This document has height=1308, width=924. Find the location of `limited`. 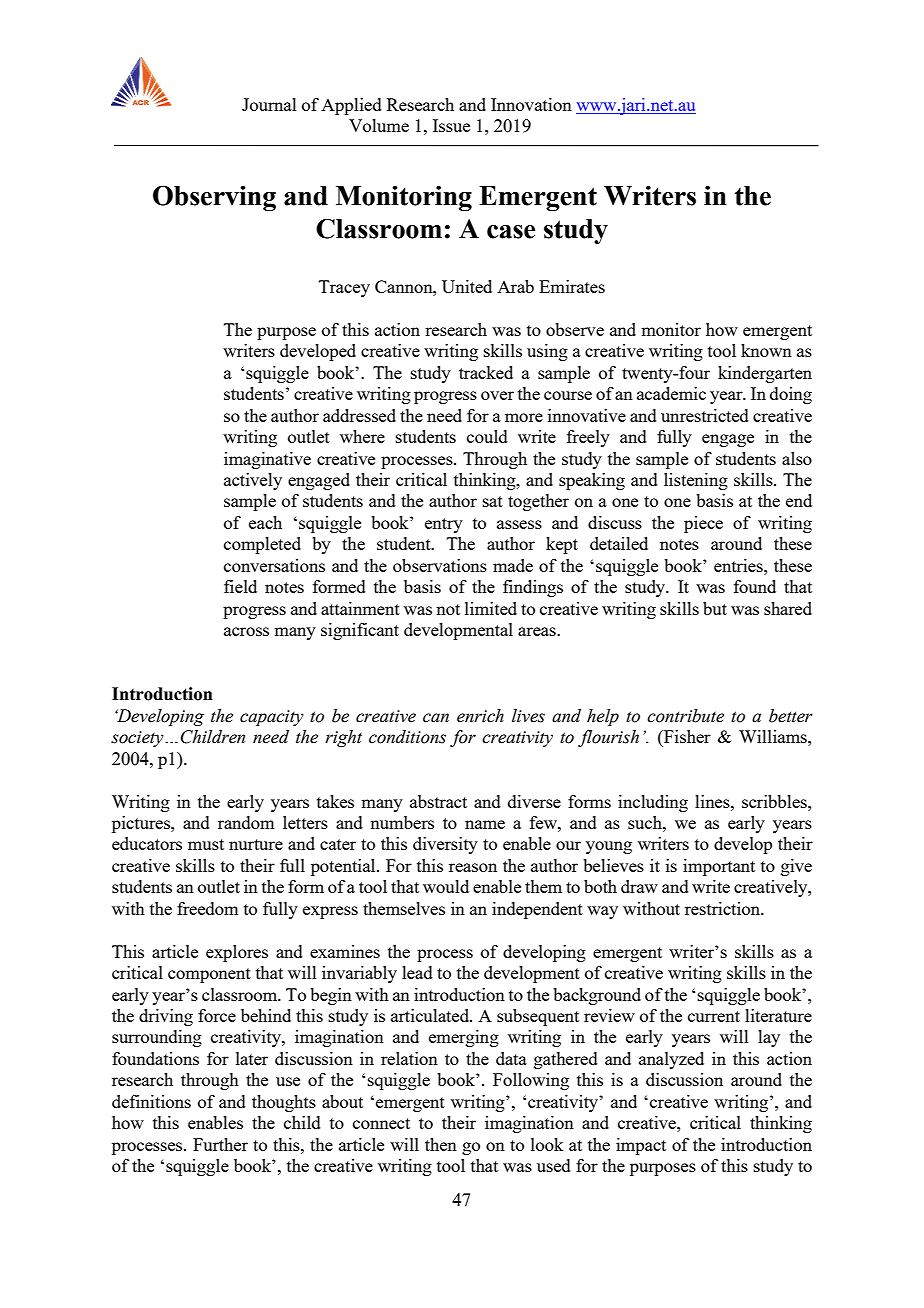

limited is located at coordinates (491, 608).
